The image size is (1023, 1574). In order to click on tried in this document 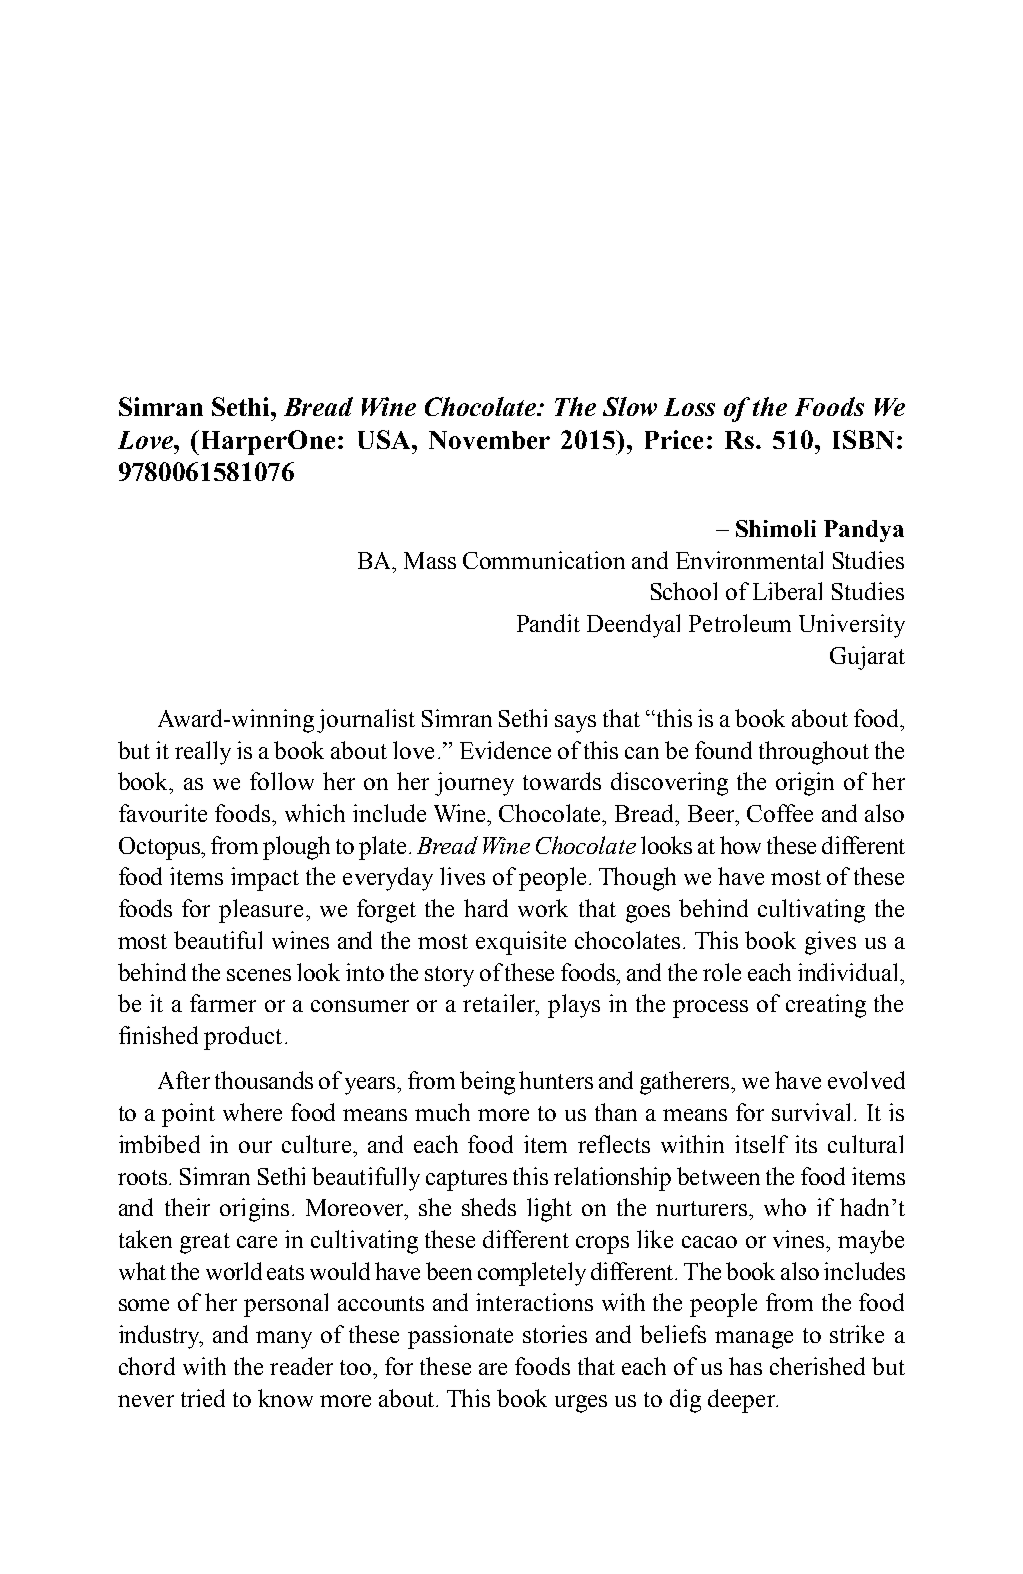, I will do `click(203, 1398)`.
